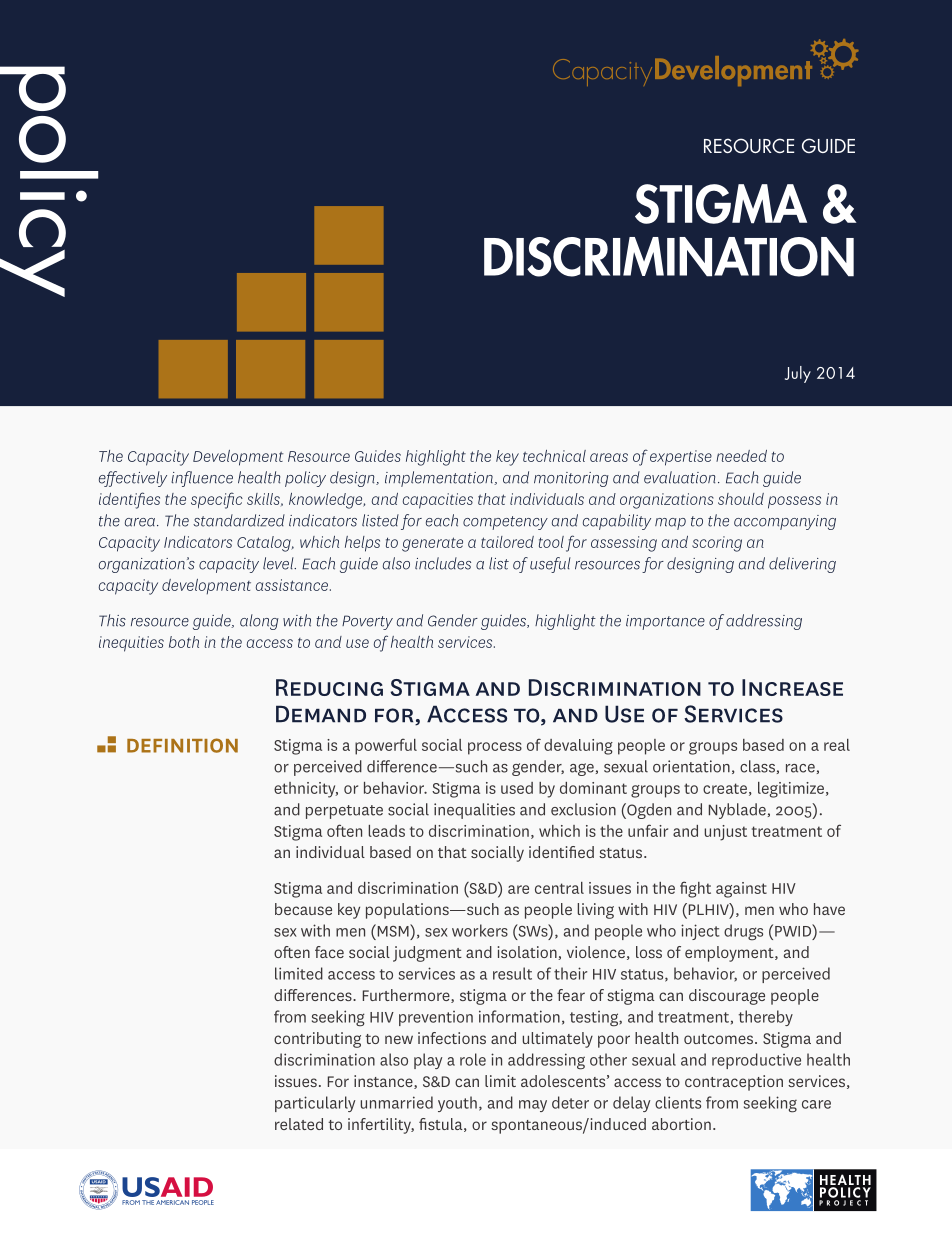 The height and width of the page is (1233, 952). What do you see at coordinates (202, 479) in the page?
I see `influence` at bounding box center [202, 479].
